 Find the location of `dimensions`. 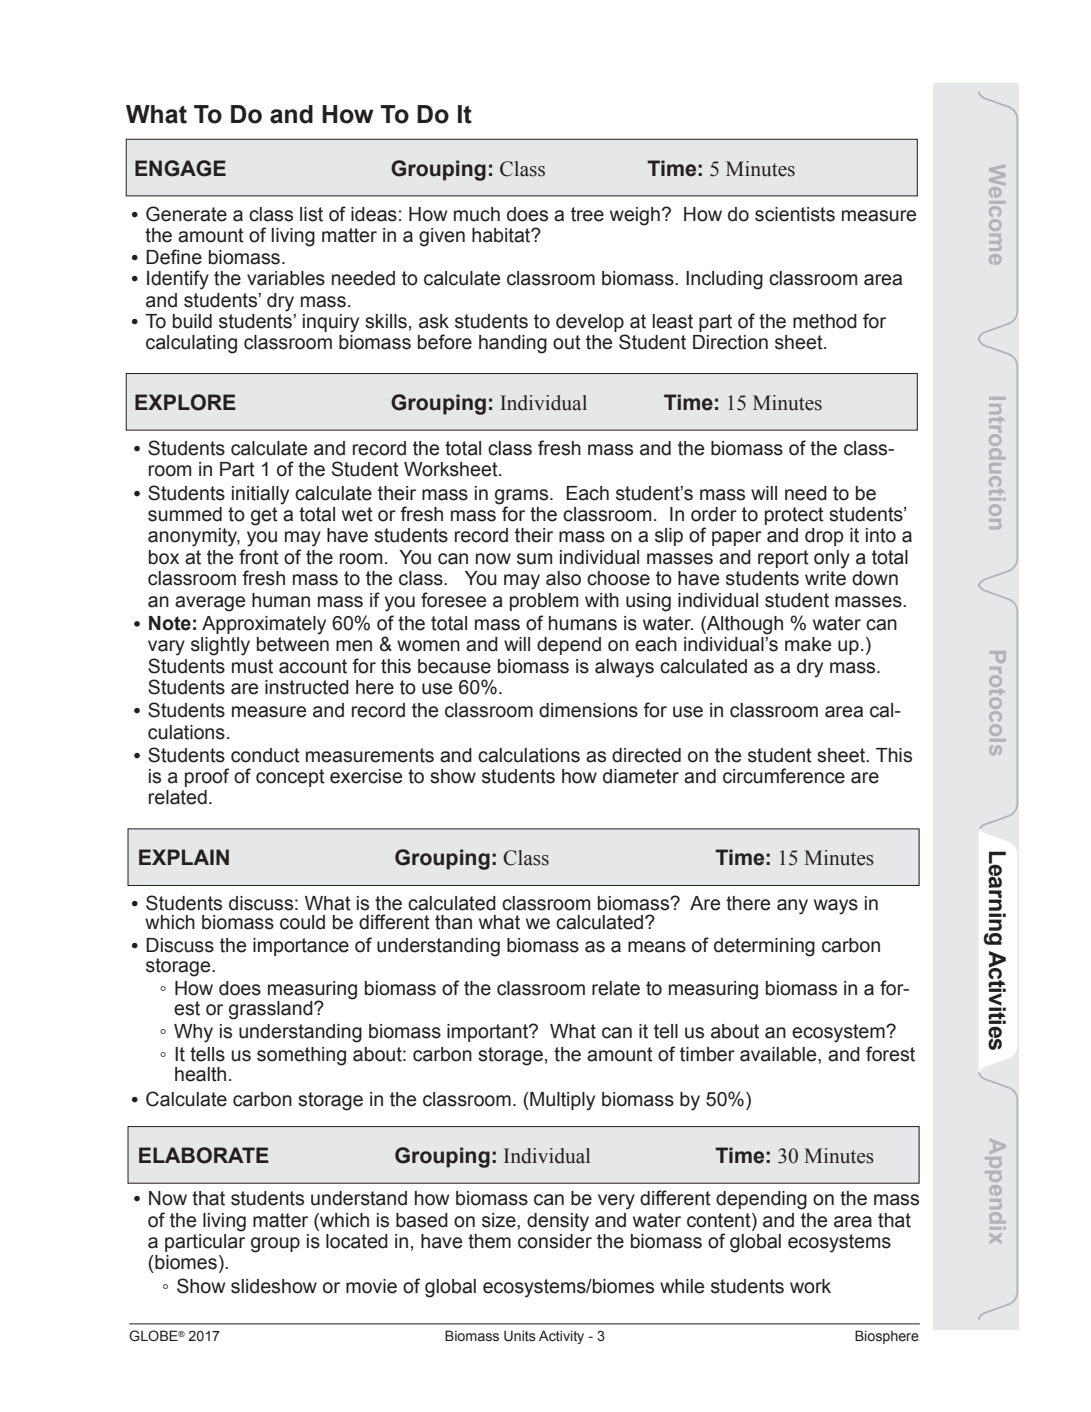

dimensions is located at coordinates (588, 710).
